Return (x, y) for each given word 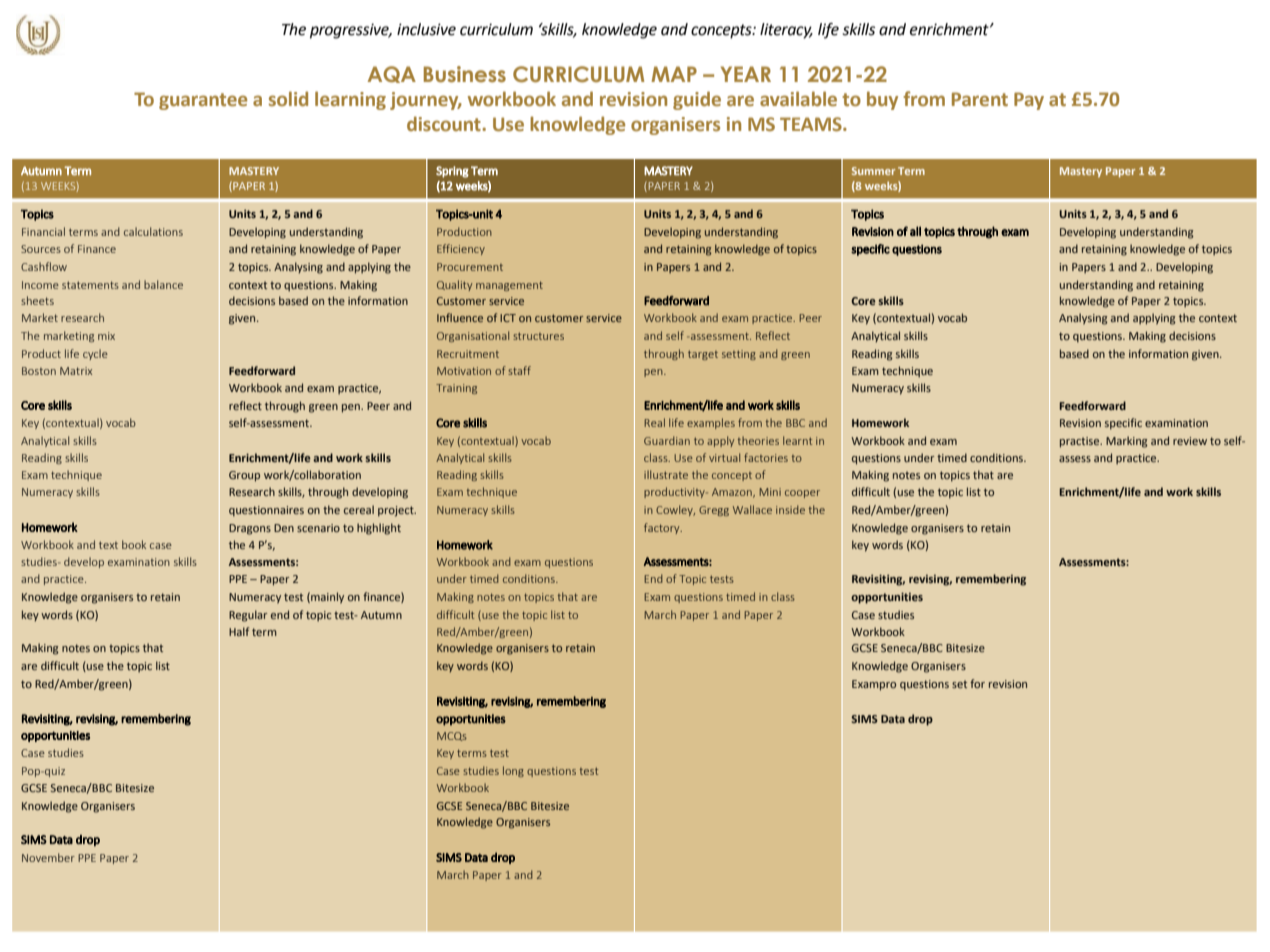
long (513, 771)
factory (663, 528)
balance (163, 284)
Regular (248, 616)
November (48, 857)
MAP (674, 74)
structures (538, 336)
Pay (1029, 101)
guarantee (203, 101)
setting (739, 355)
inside (790, 509)
